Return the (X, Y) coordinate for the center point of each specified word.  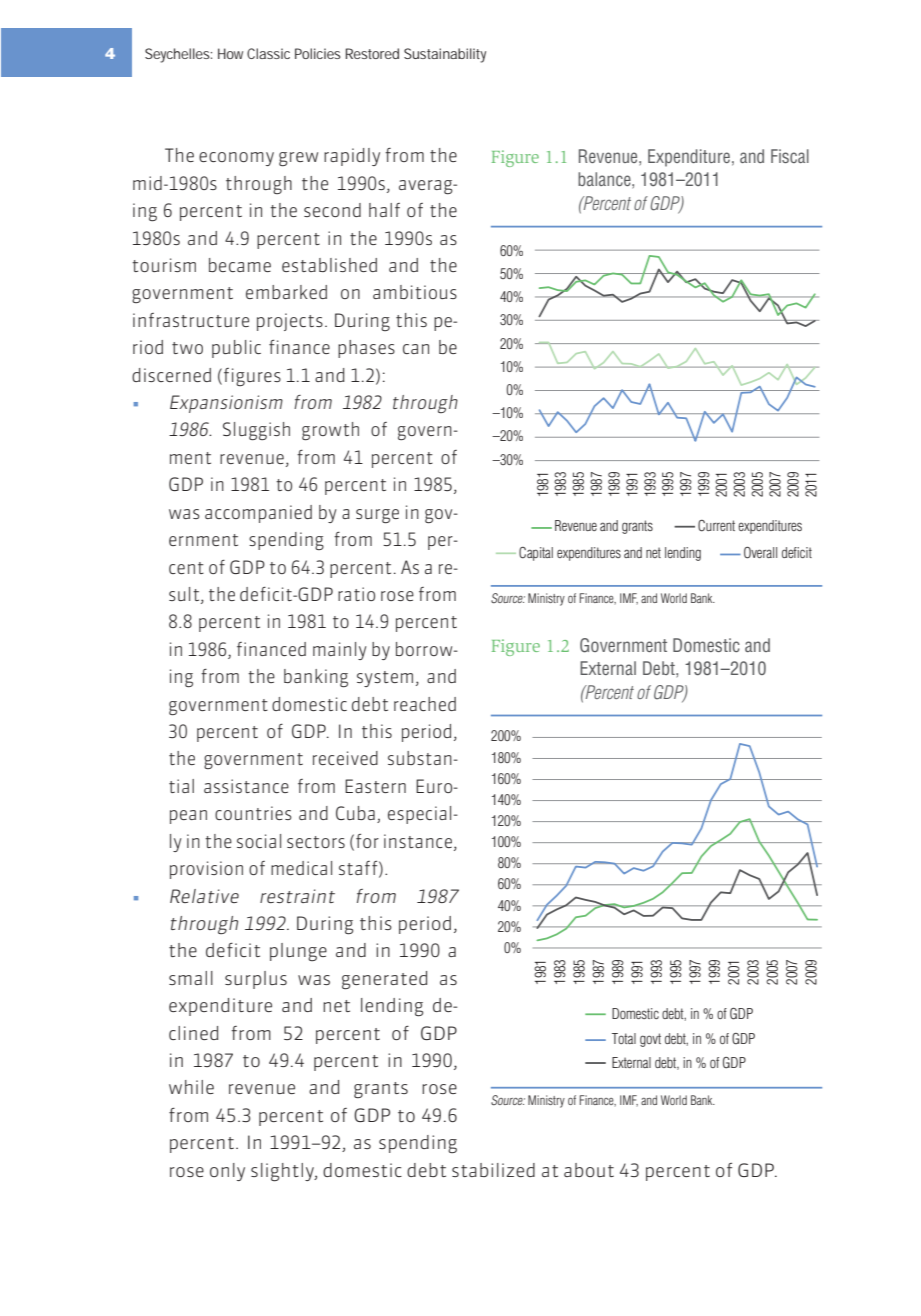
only (227, 1172)
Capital (536, 554)
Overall (760, 553)
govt (650, 1040)
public (236, 349)
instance (418, 841)
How (230, 53)
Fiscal (790, 156)
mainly (340, 651)
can (416, 349)
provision (206, 870)
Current (716, 526)
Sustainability (445, 55)
